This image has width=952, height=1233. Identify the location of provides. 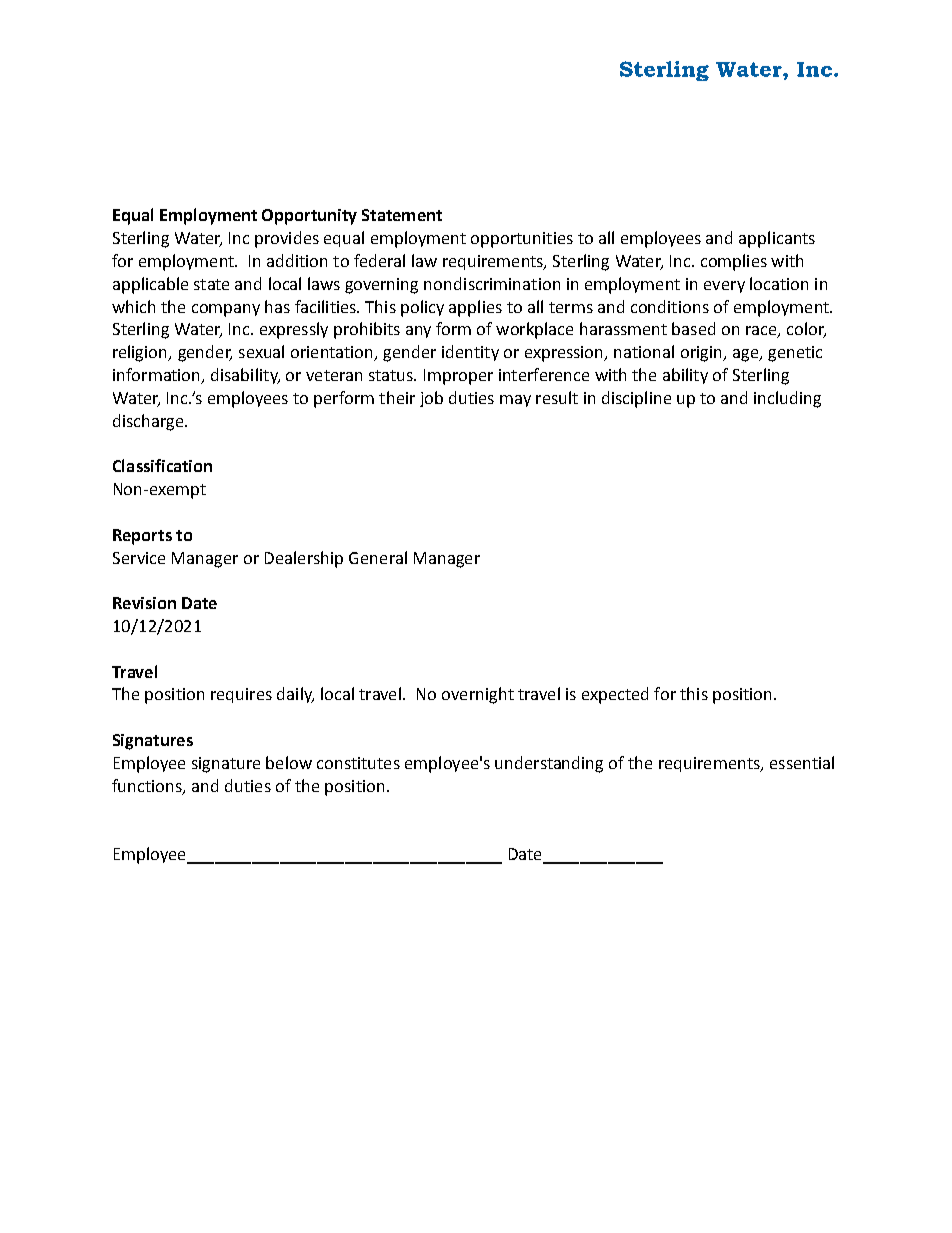
(287, 239).
